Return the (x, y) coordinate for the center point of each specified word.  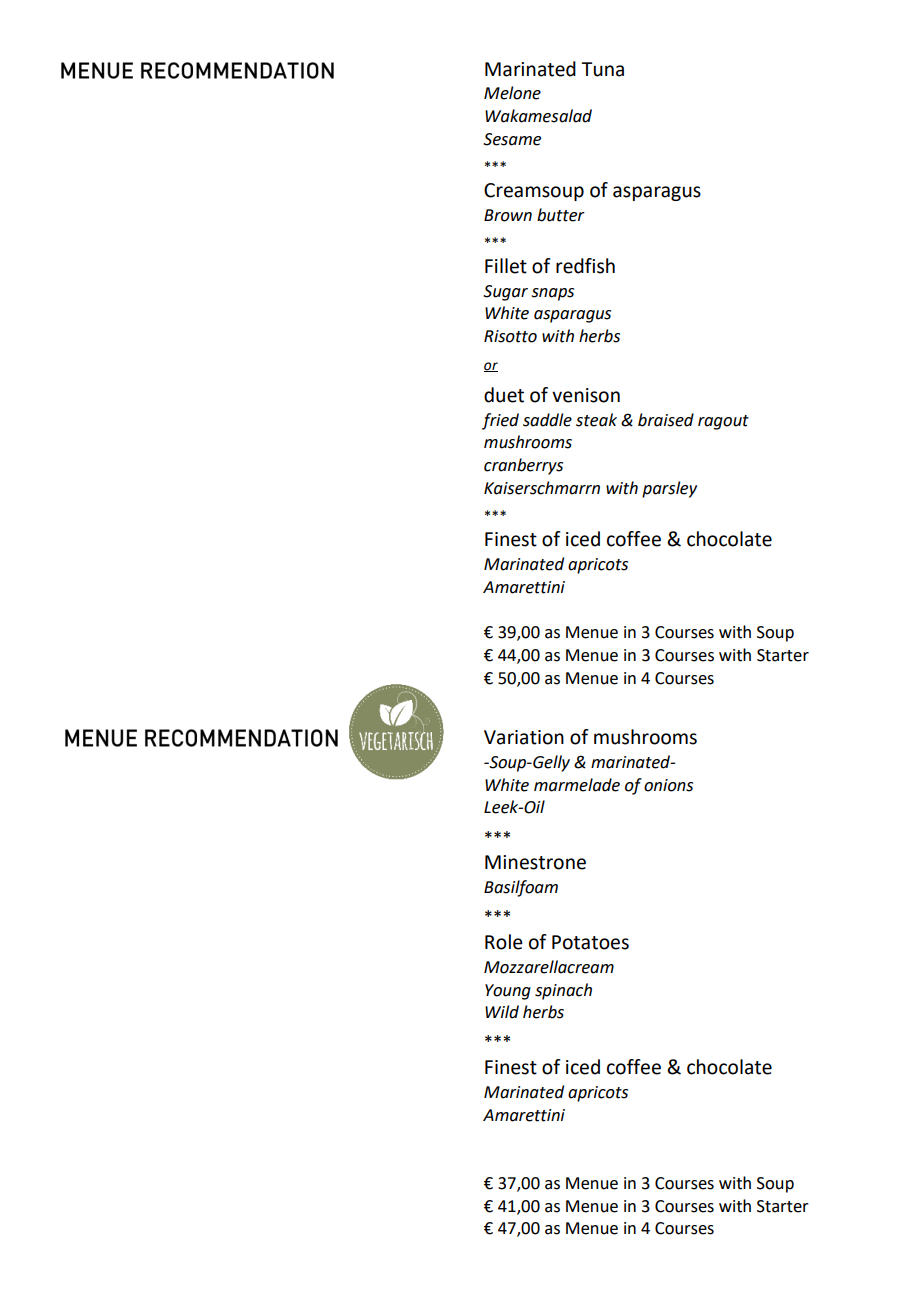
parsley (669, 489)
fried (500, 421)
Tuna (602, 69)
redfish (585, 266)
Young (508, 992)
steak (596, 420)
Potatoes (590, 942)
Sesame (512, 139)
